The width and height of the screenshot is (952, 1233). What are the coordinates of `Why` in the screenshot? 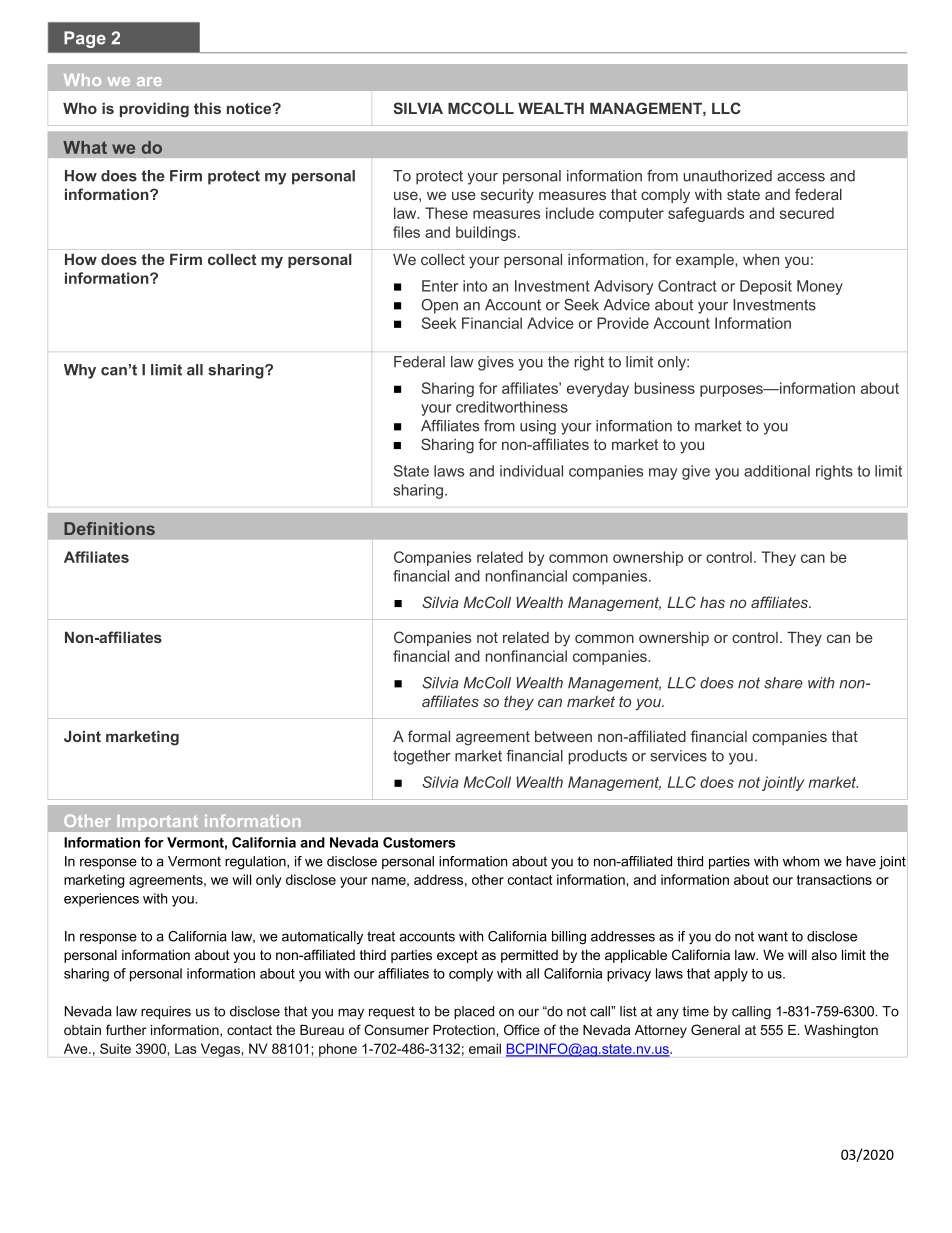 It's located at (80, 371).
